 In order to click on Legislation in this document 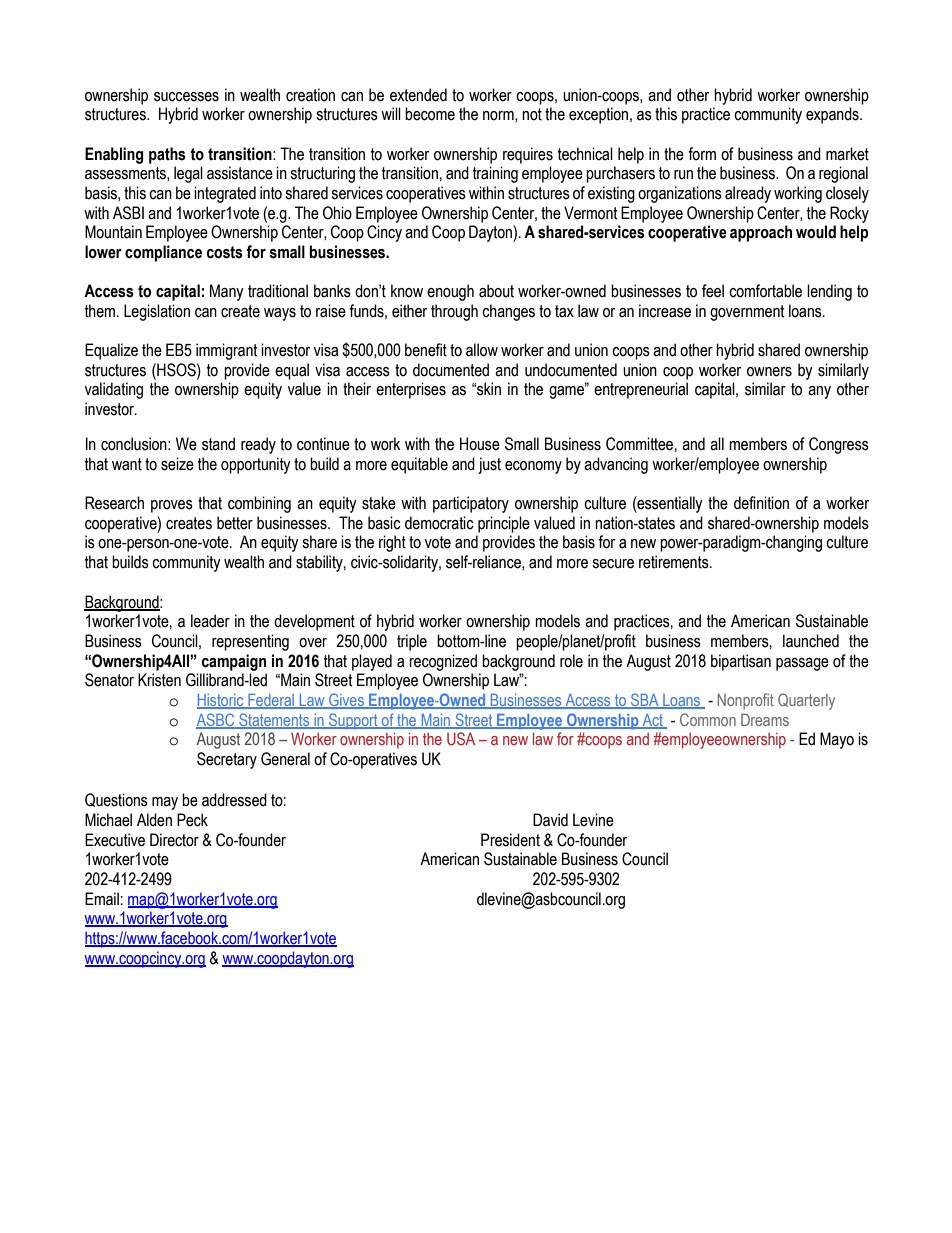, I will do `click(157, 312)`.
